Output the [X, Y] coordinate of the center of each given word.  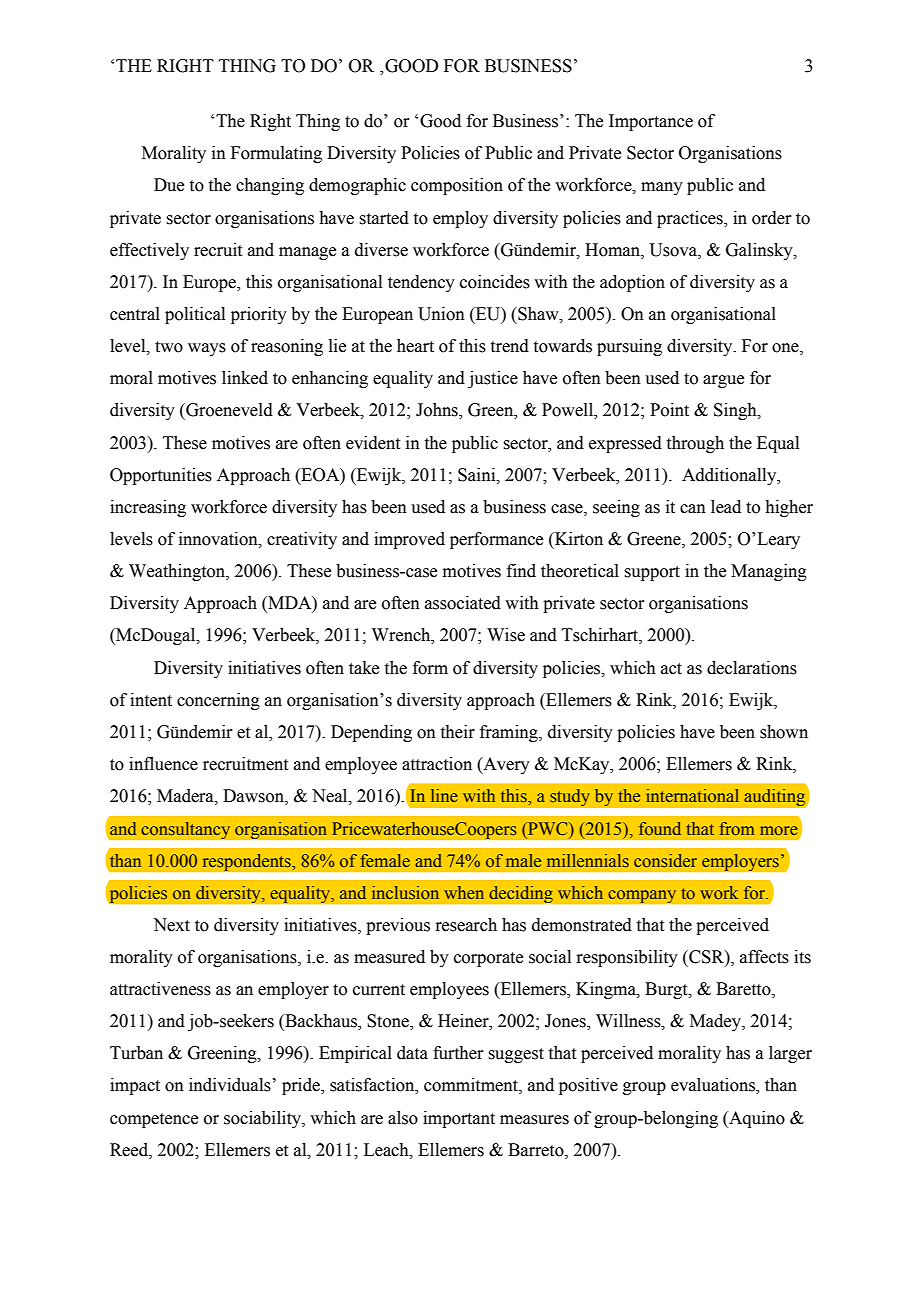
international [692, 795]
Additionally [730, 476]
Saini [478, 475]
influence [163, 764]
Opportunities [161, 476]
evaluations [714, 1086]
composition [457, 186]
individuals [230, 1085]
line [444, 795]
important [459, 1119]
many [662, 188]
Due [169, 185]
